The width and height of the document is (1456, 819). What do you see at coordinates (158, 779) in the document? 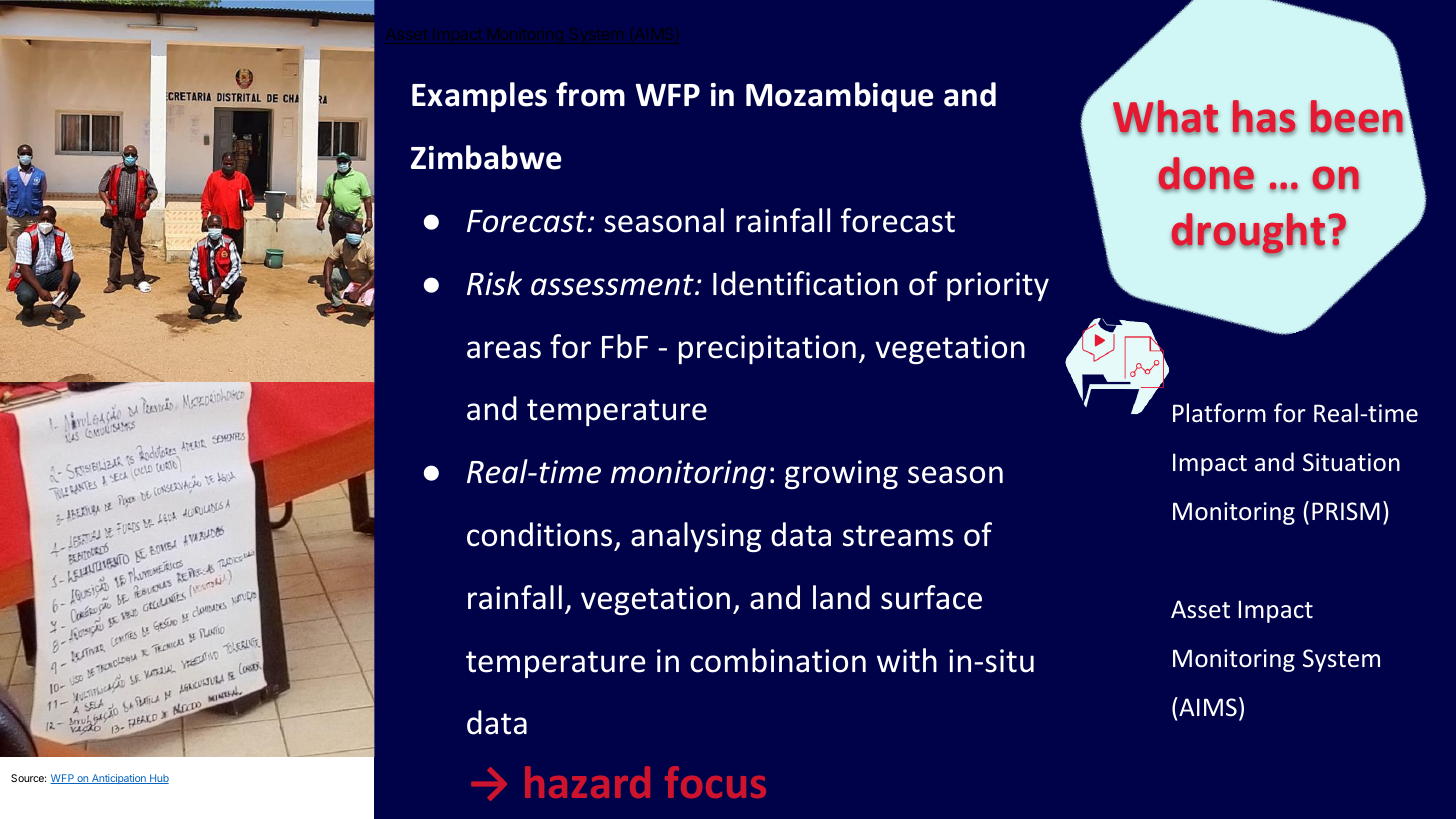
I see `Hub` at bounding box center [158, 779].
